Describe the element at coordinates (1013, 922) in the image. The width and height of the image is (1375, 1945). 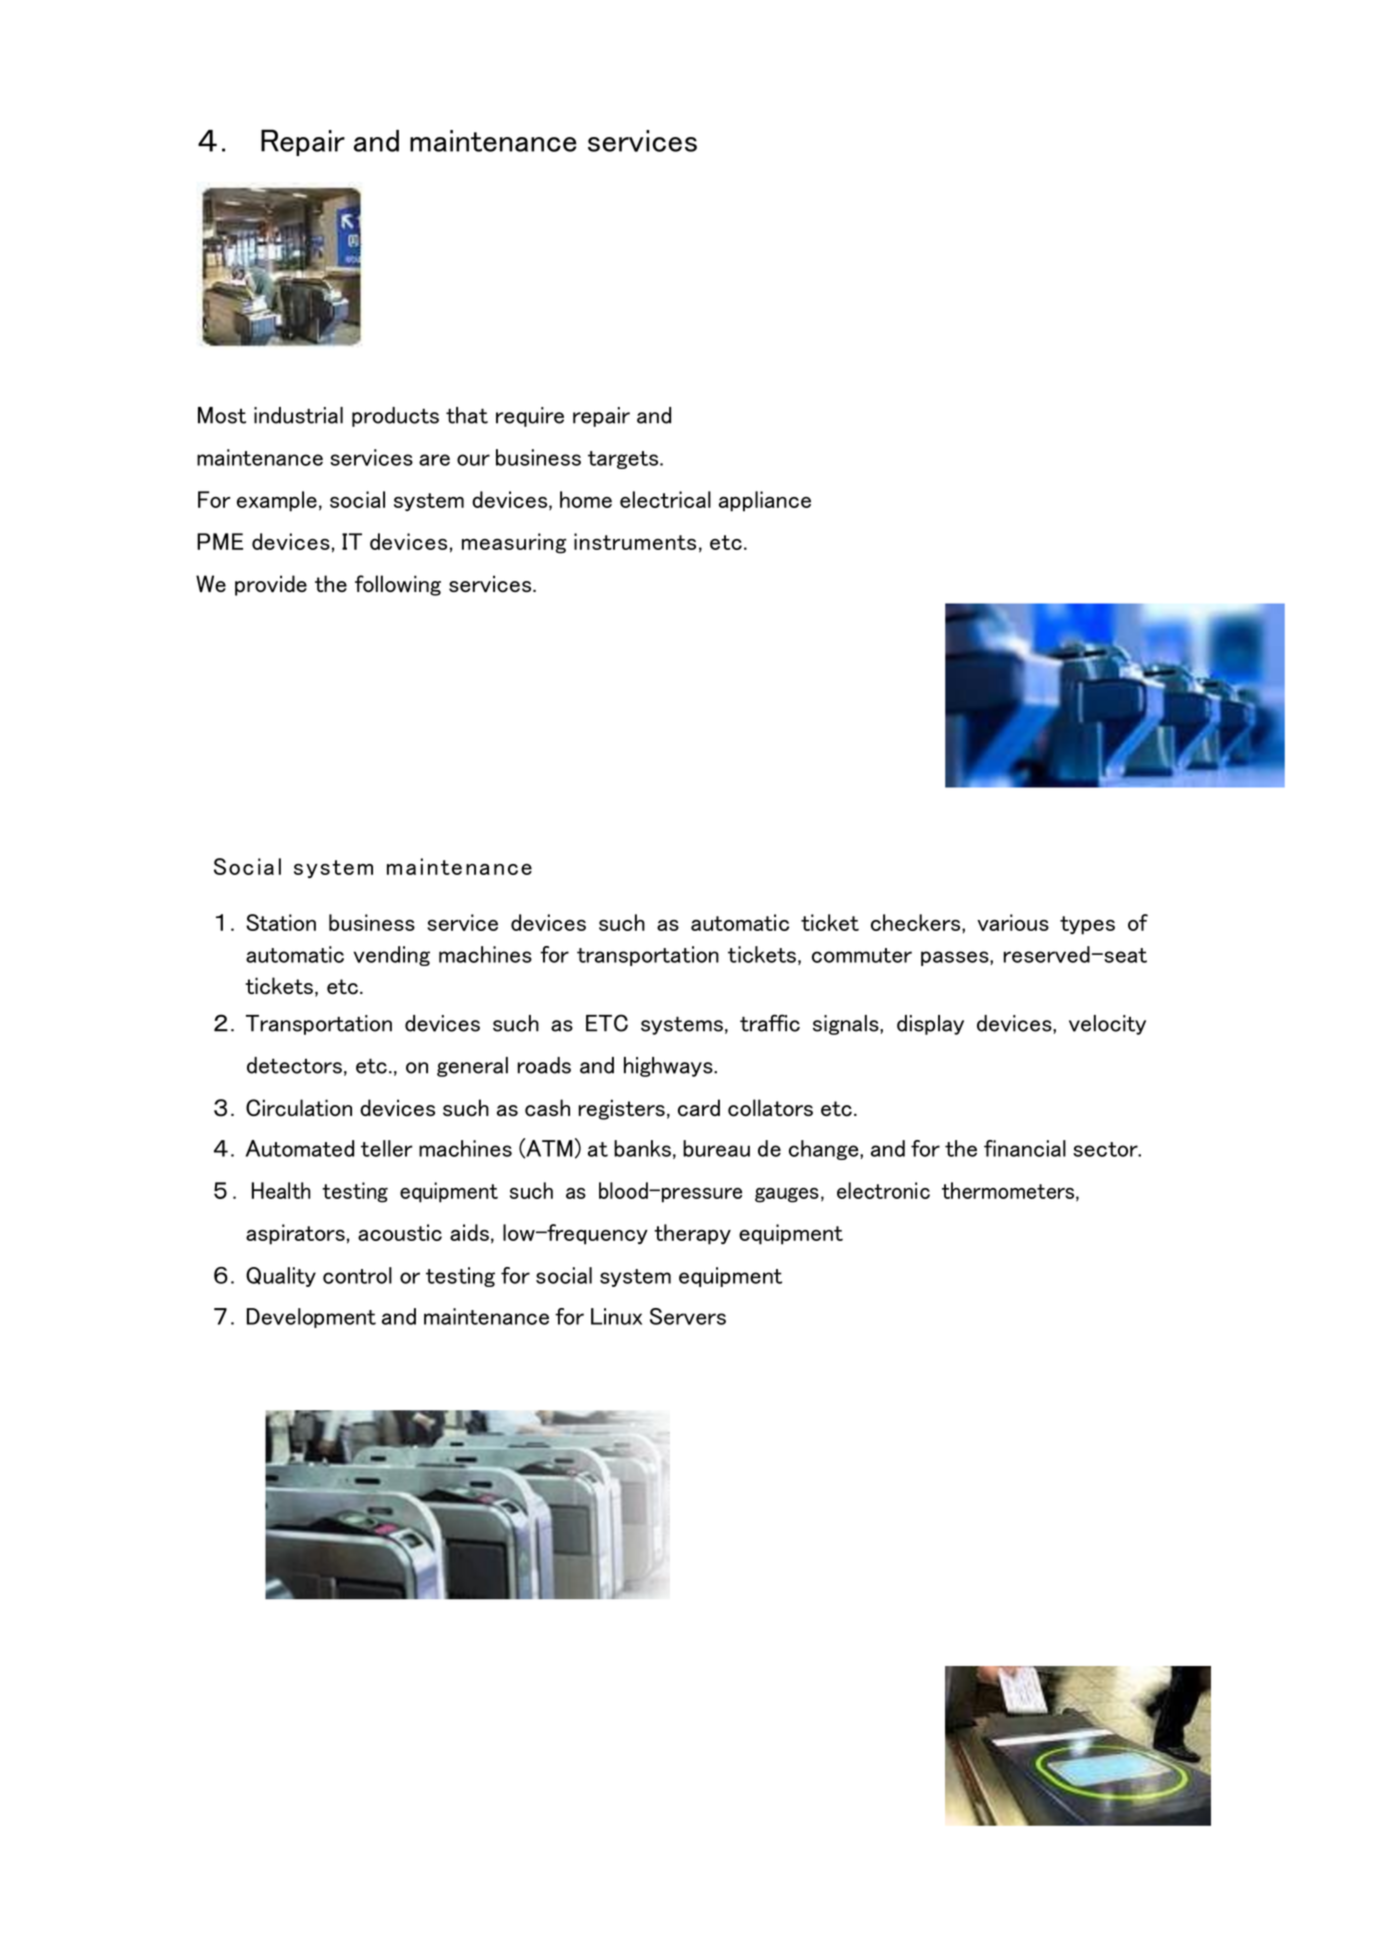
I see `various` at that location.
